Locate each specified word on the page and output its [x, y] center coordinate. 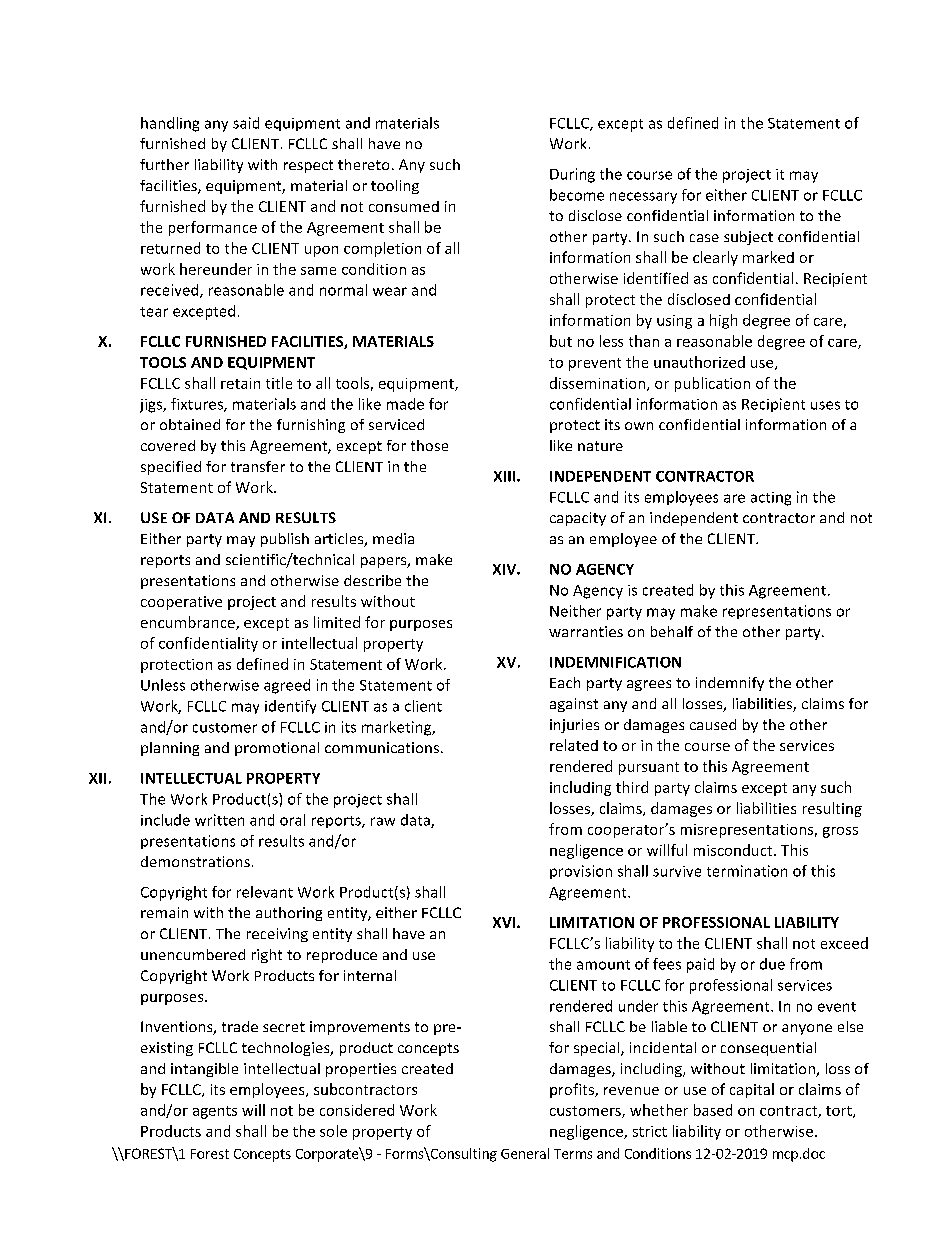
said [246, 123]
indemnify [730, 684]
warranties [586, 631]
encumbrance [189, 623]
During [572, 175]
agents [215, 1112]
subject [748, 238]
